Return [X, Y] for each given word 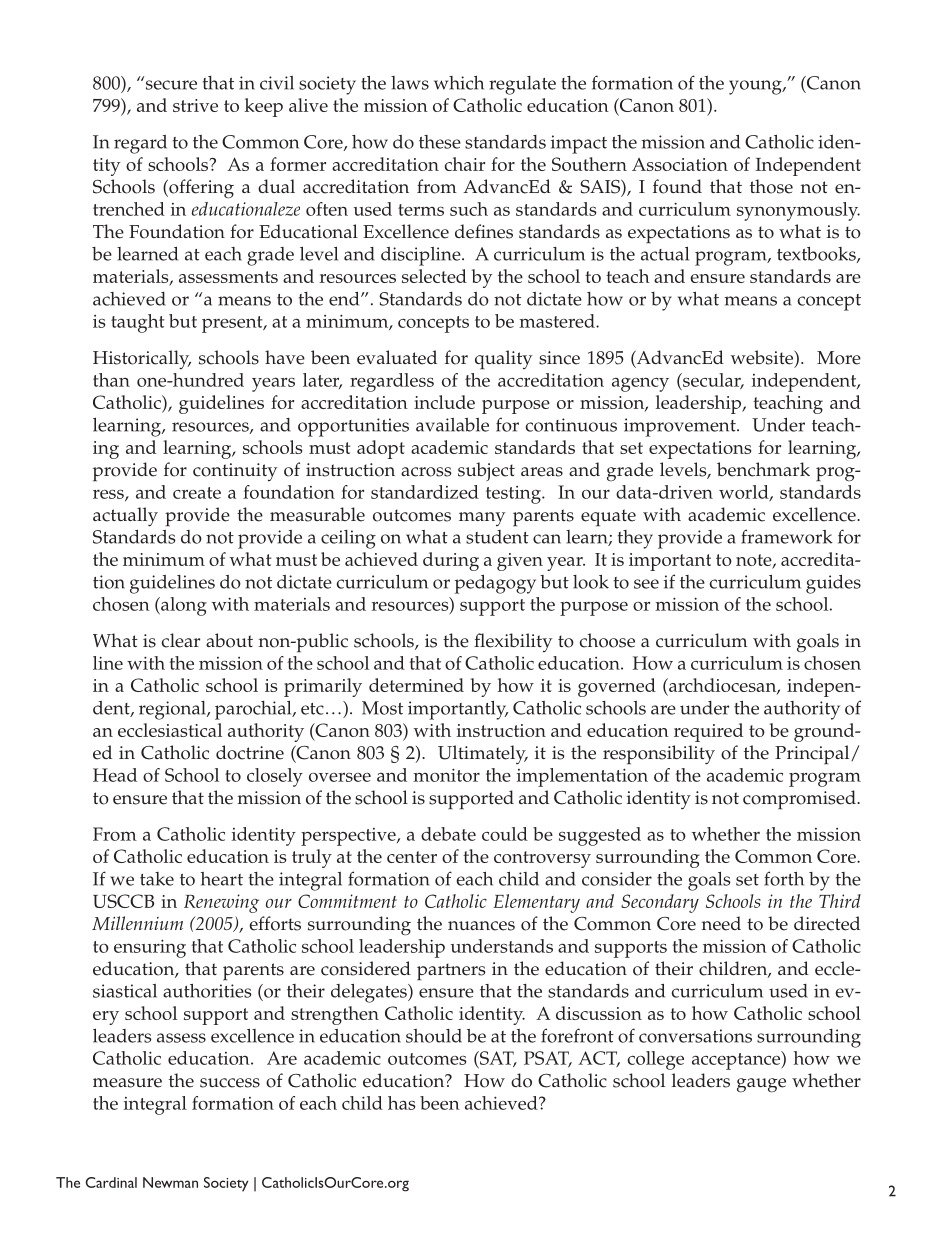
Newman [170, 1182]
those [771, 186]
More [839, 358]
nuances [481, 926]
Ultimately [483, 754]
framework [787, 536]
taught [138, 323]
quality [503, 360]
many [482, 519]
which [459, 83]
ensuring [150, 948]
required [708, 732]
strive [195, 105]
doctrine [250, 752]
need [721, 923]
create [197, 493]
